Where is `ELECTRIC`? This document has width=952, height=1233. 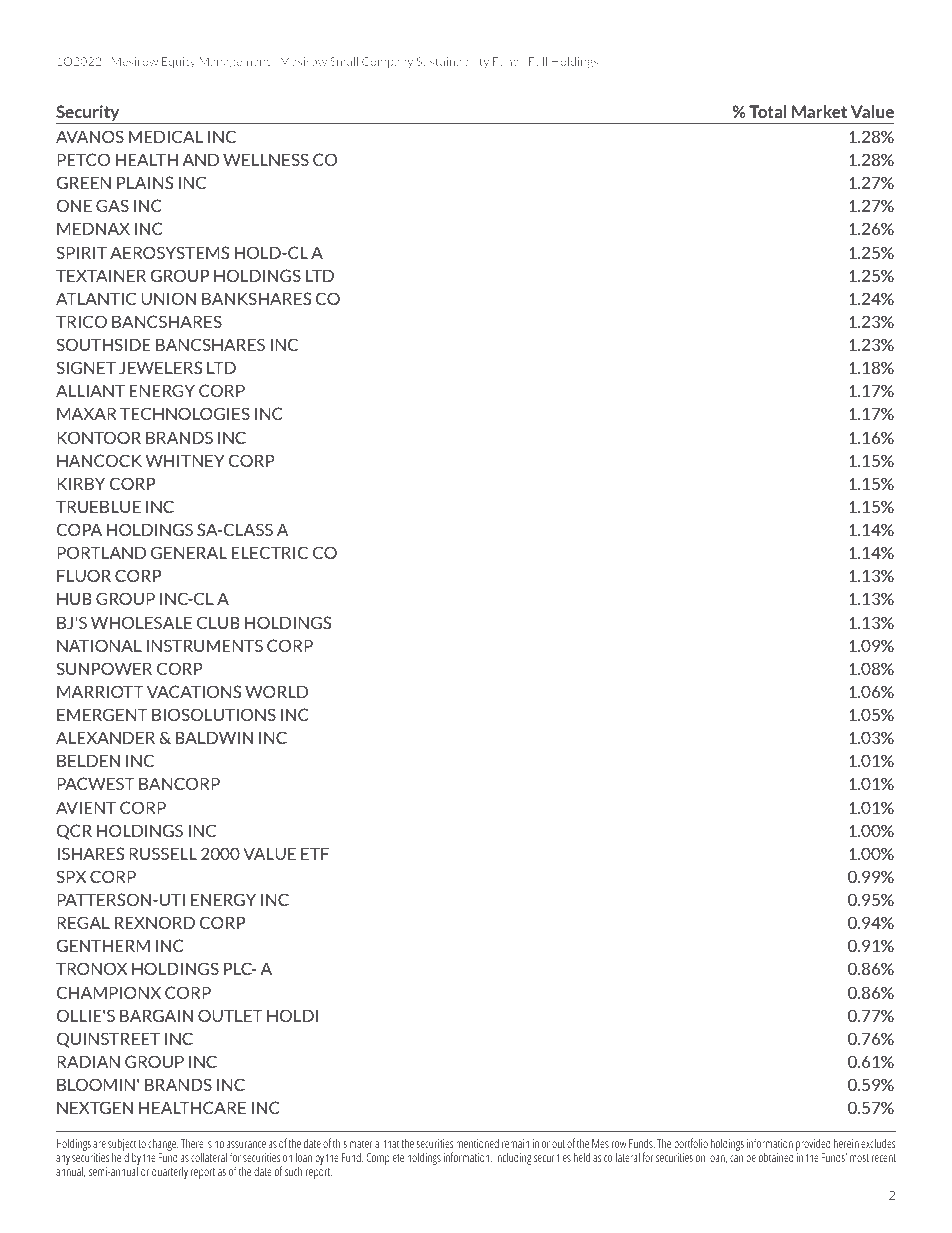 ELECTRIC is located at coordinates (269, 552).
